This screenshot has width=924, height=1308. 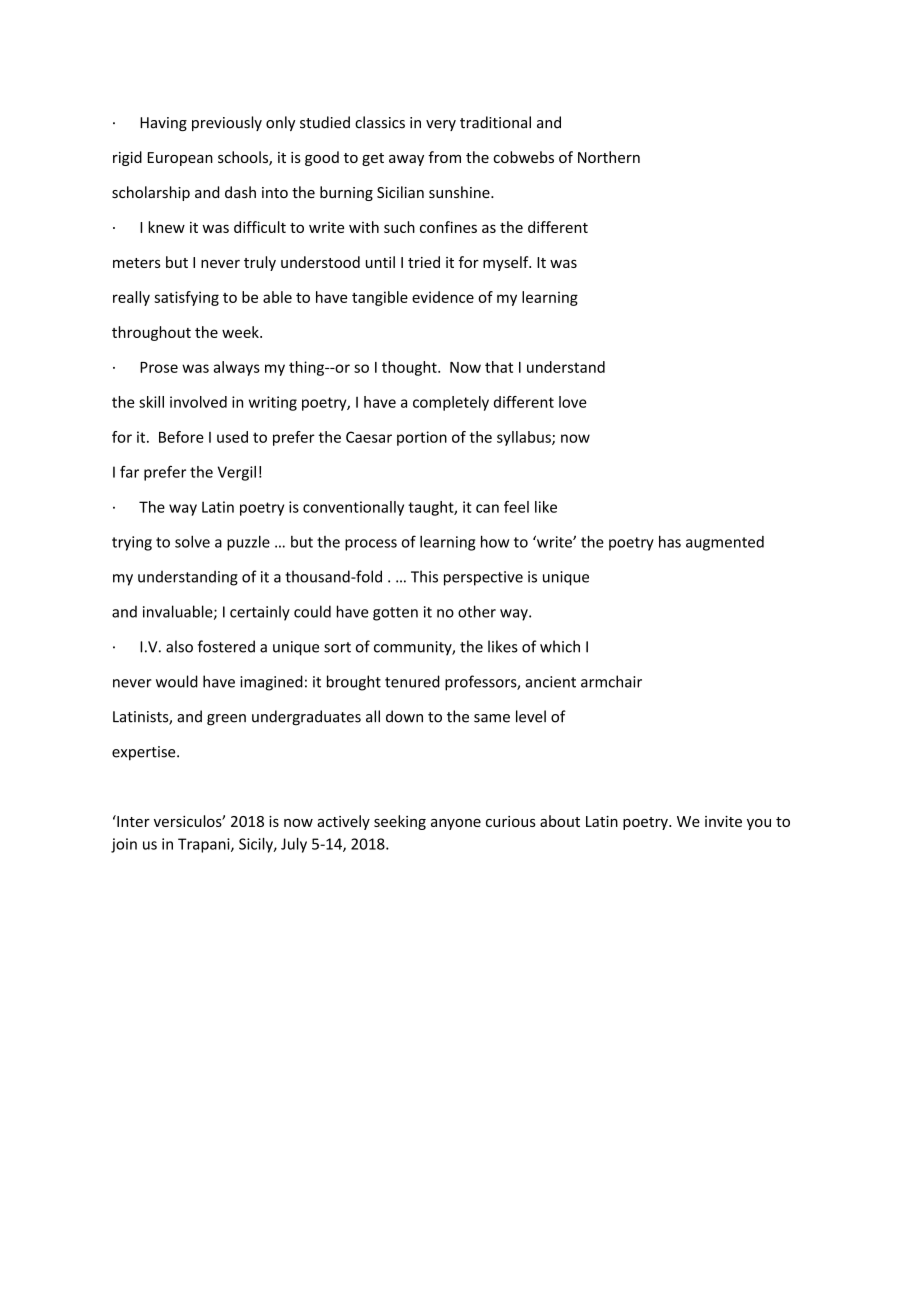 What do you see at coordinates (456, 824) in the screenshot?
I see `anyone` at bounding box center [456, 824].
